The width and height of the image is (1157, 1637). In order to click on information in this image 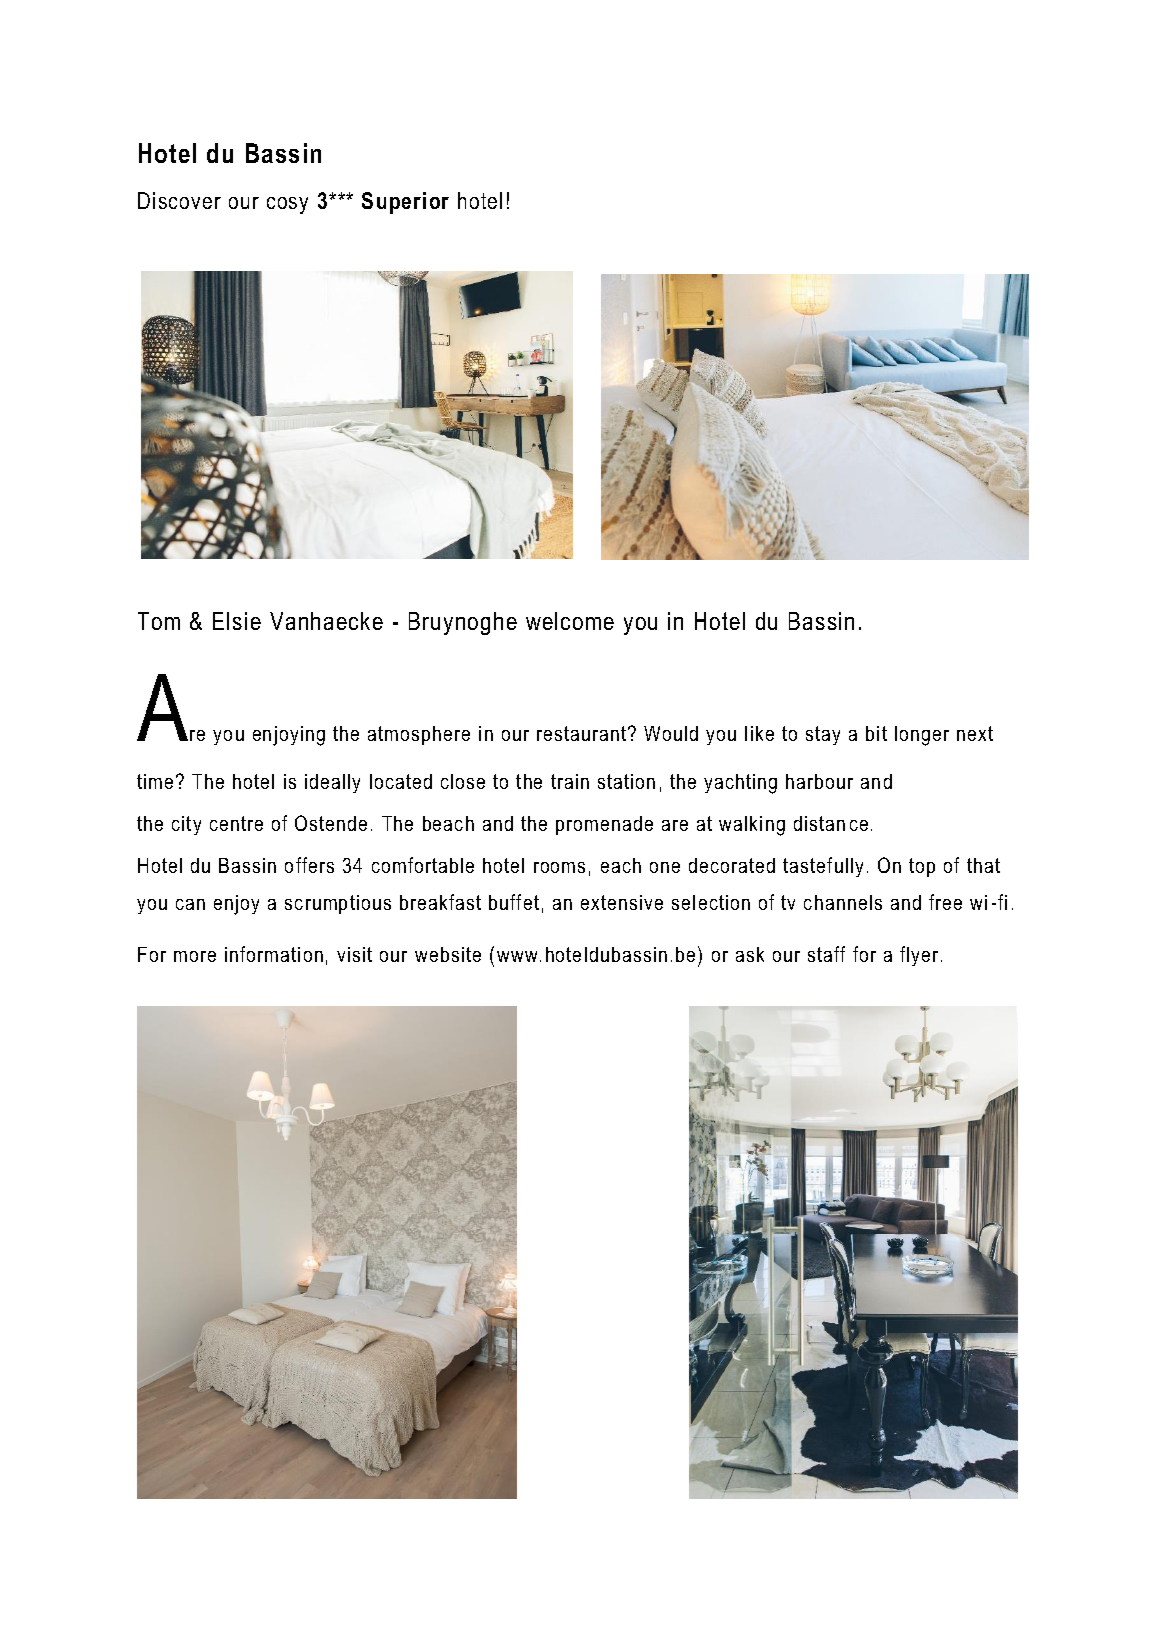, I will do `click(274, 954)`.
